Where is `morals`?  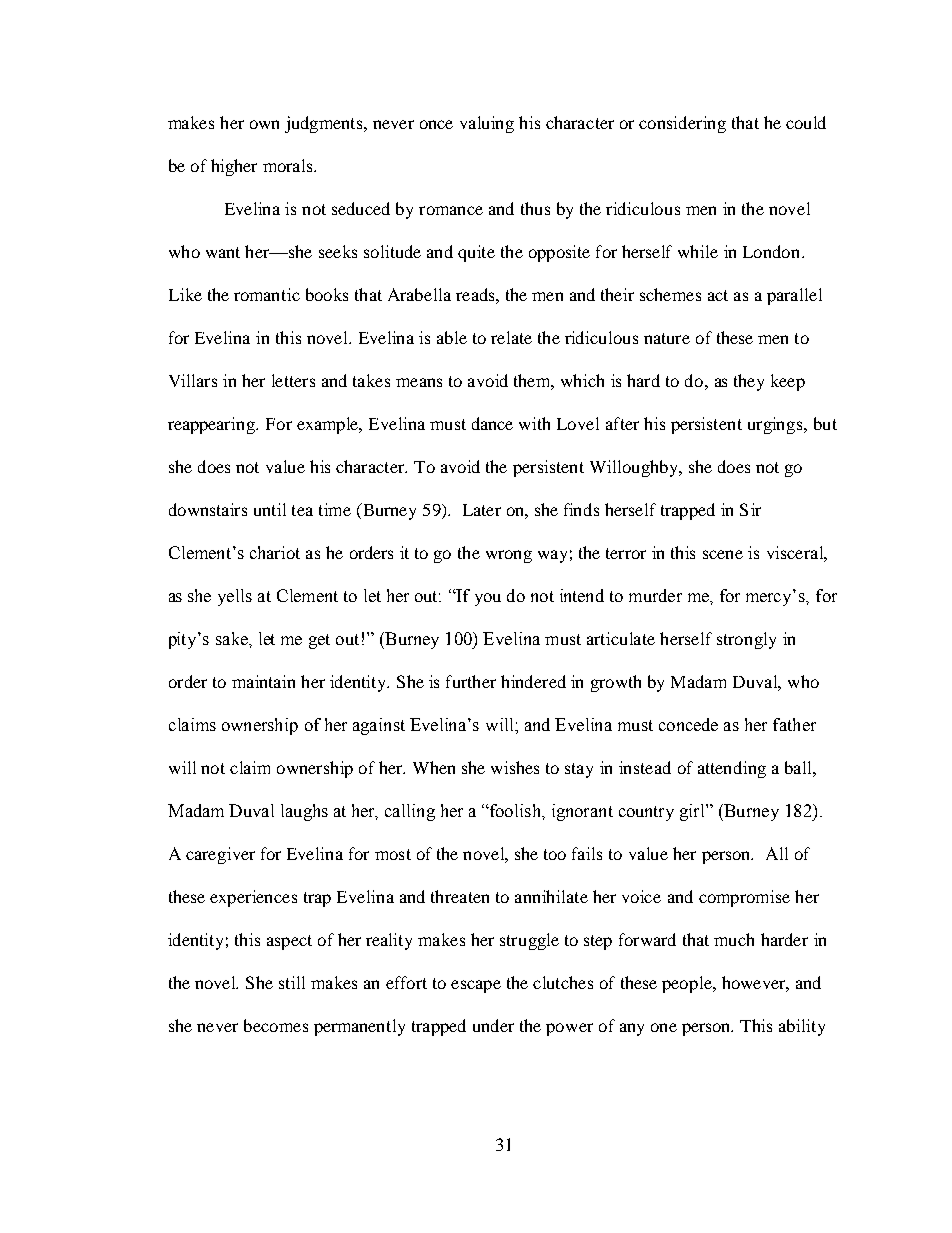 morals is located at coordinates (289, 165).
